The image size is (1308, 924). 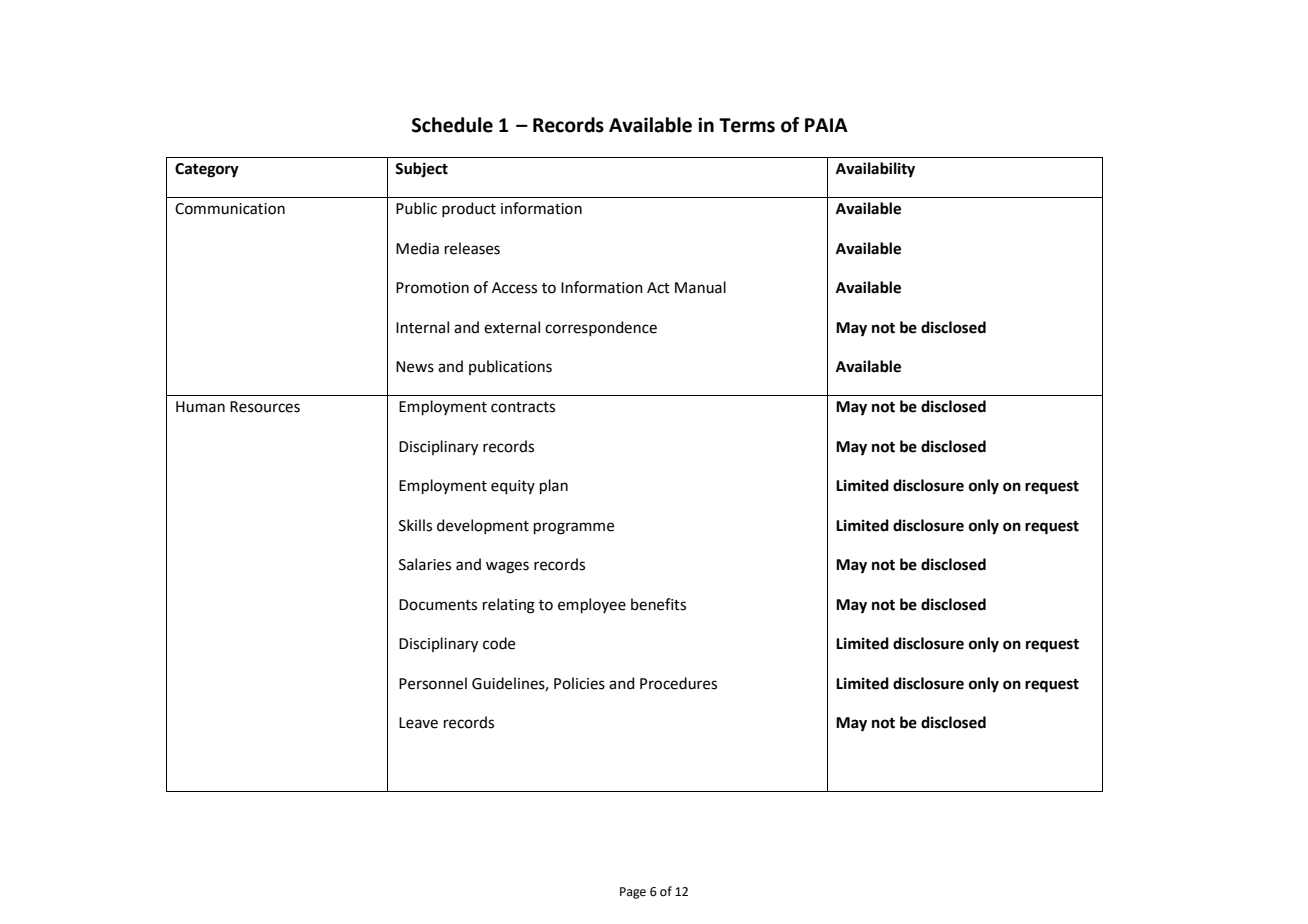 I want to click on Documents, so click(x=438, y=605).
